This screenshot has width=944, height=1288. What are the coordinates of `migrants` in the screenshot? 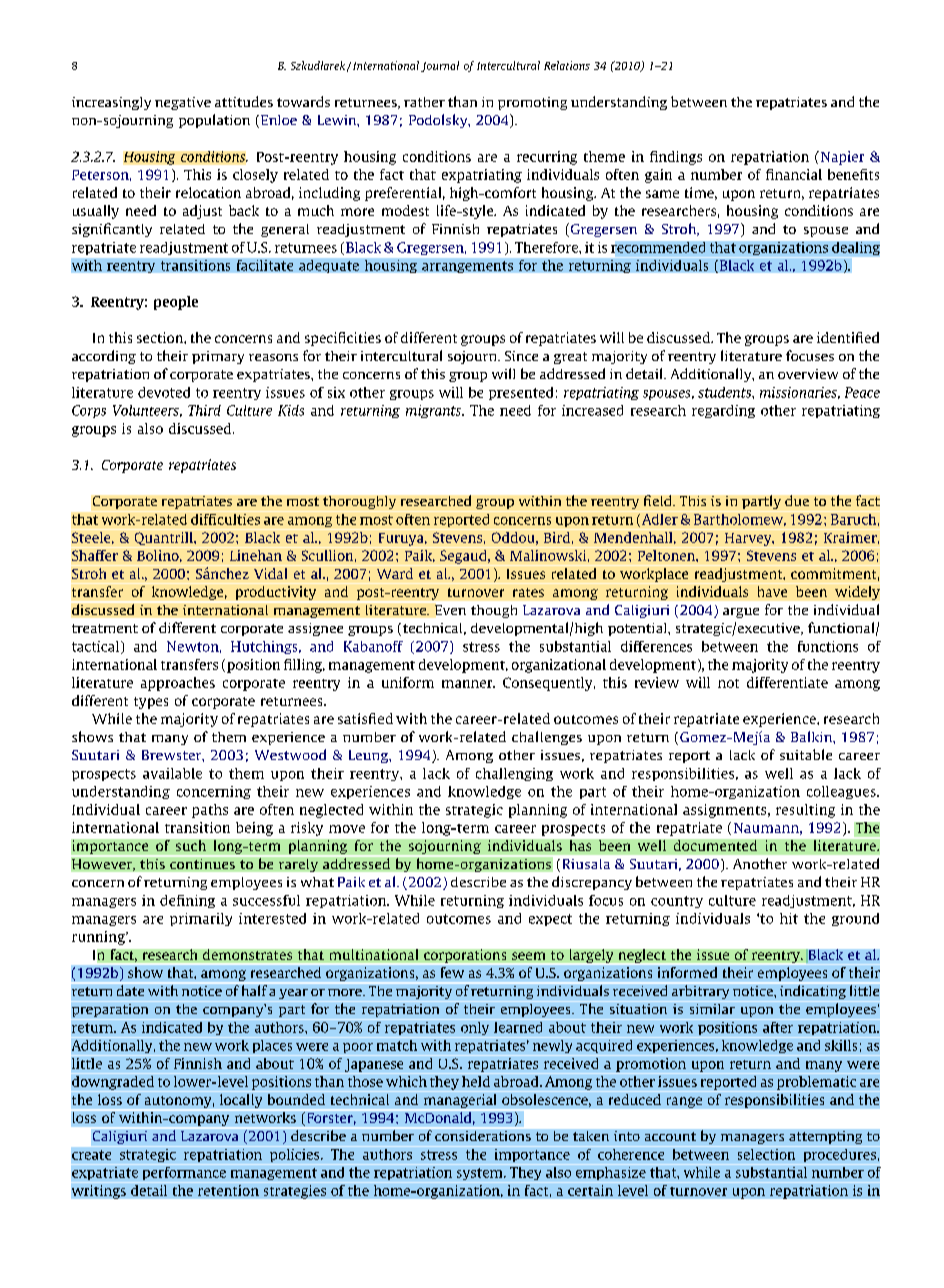 It's located at (434, 411).
